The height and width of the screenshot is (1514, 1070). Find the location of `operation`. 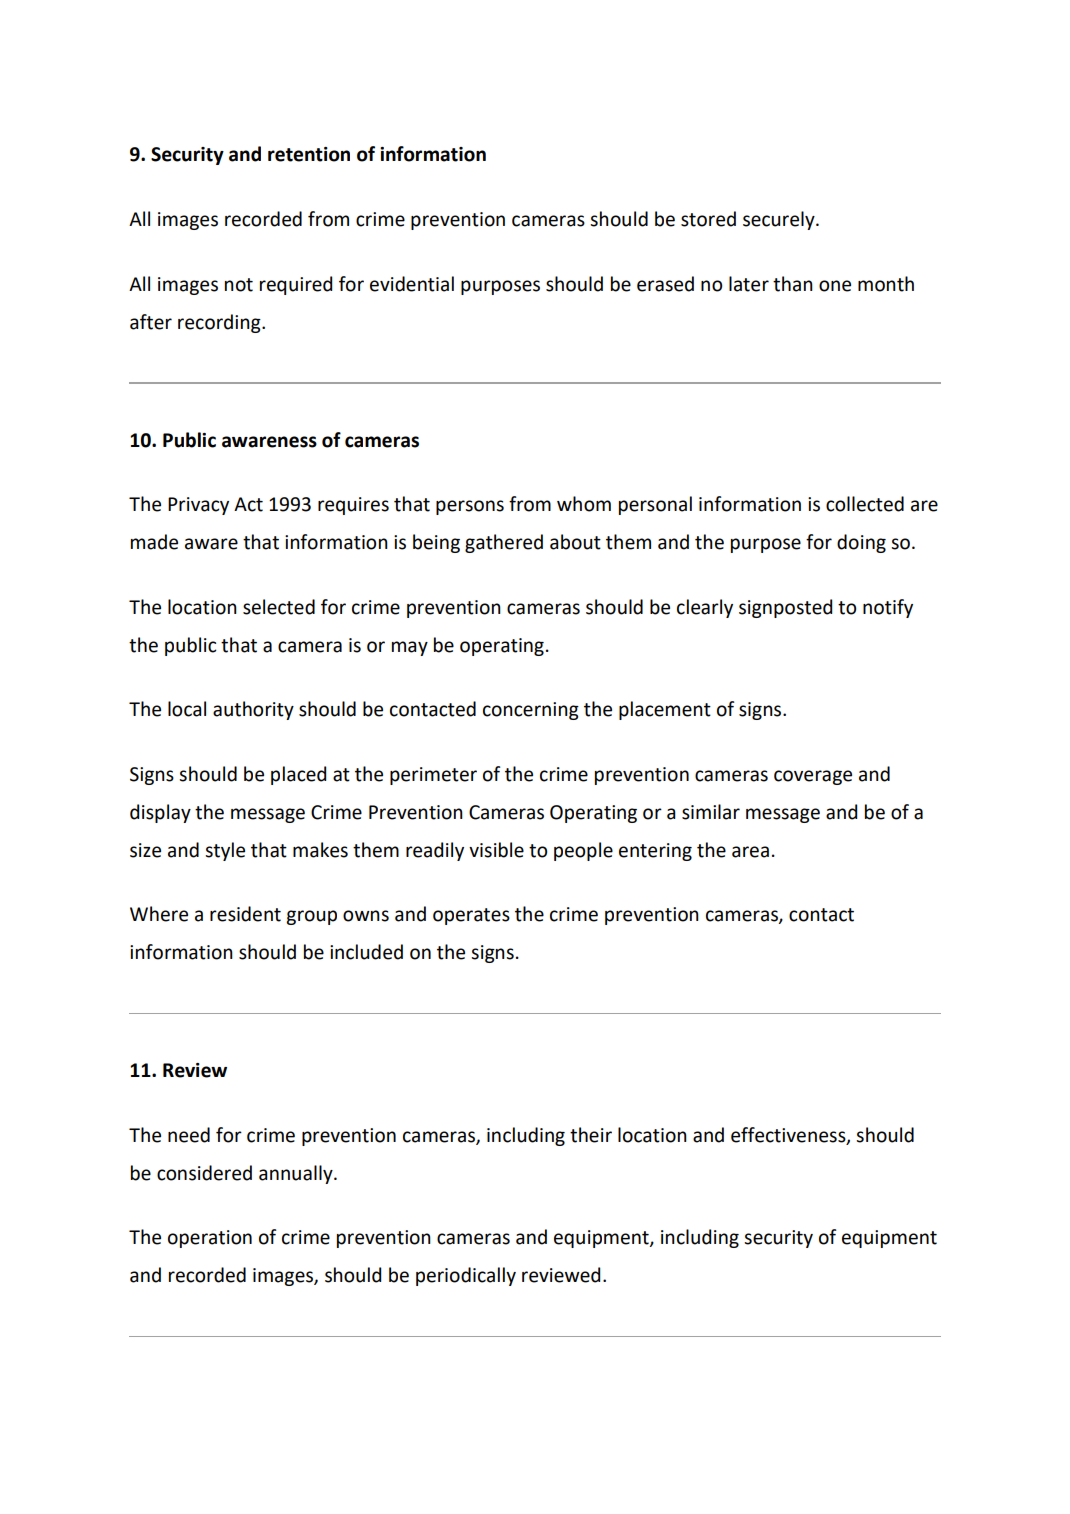

operation is located at coordinates (210, 1239).
